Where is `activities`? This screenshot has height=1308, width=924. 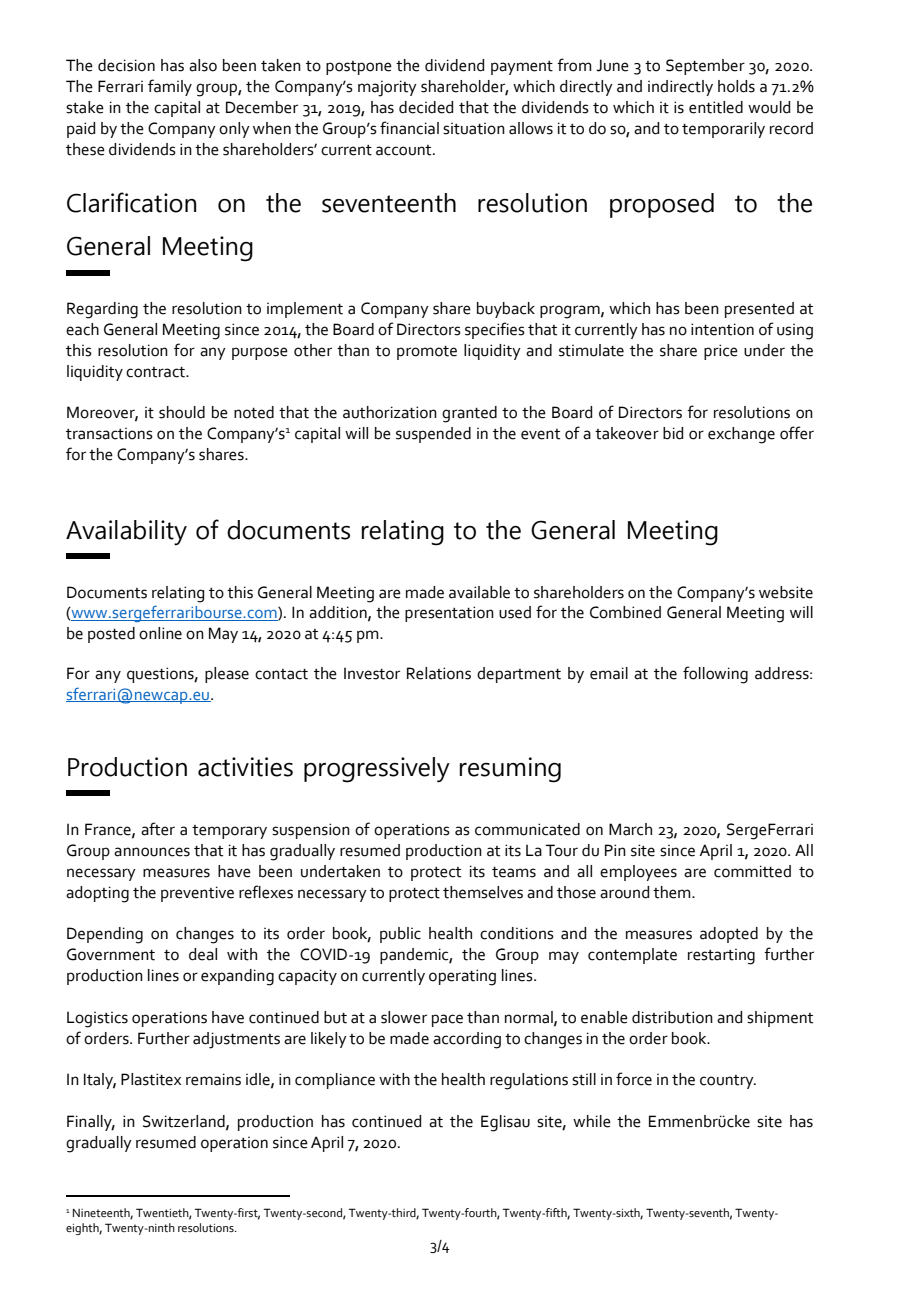 activities is located at coordinates (245, 767).
